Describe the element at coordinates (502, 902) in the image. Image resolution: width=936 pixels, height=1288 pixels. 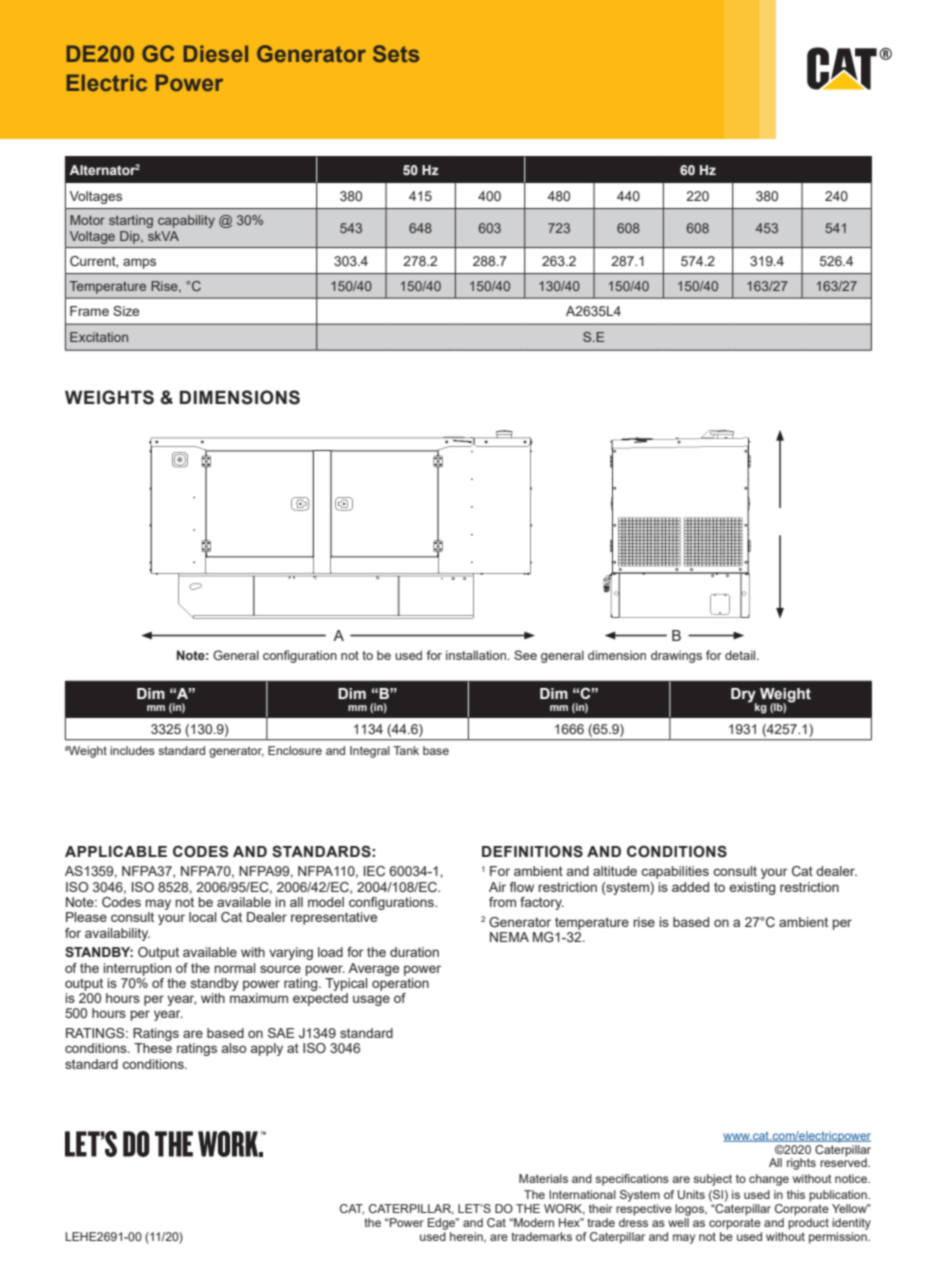
I see `from` at that location.
